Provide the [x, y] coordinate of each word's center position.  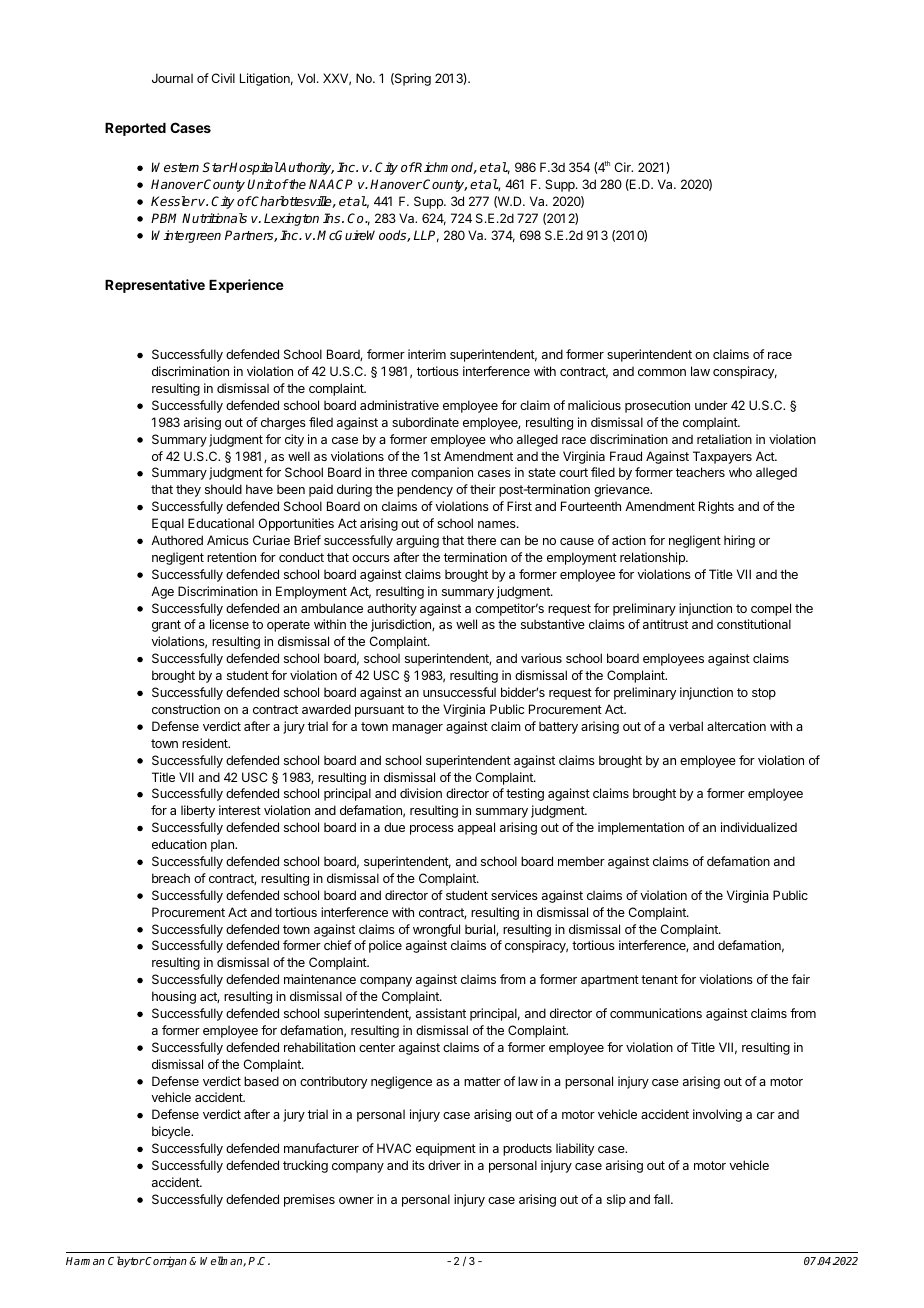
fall [663, 1199]
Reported [135, 129]
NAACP [331, 184]
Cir [623, 167]
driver [444, 1165]
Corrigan [165, 1262]
